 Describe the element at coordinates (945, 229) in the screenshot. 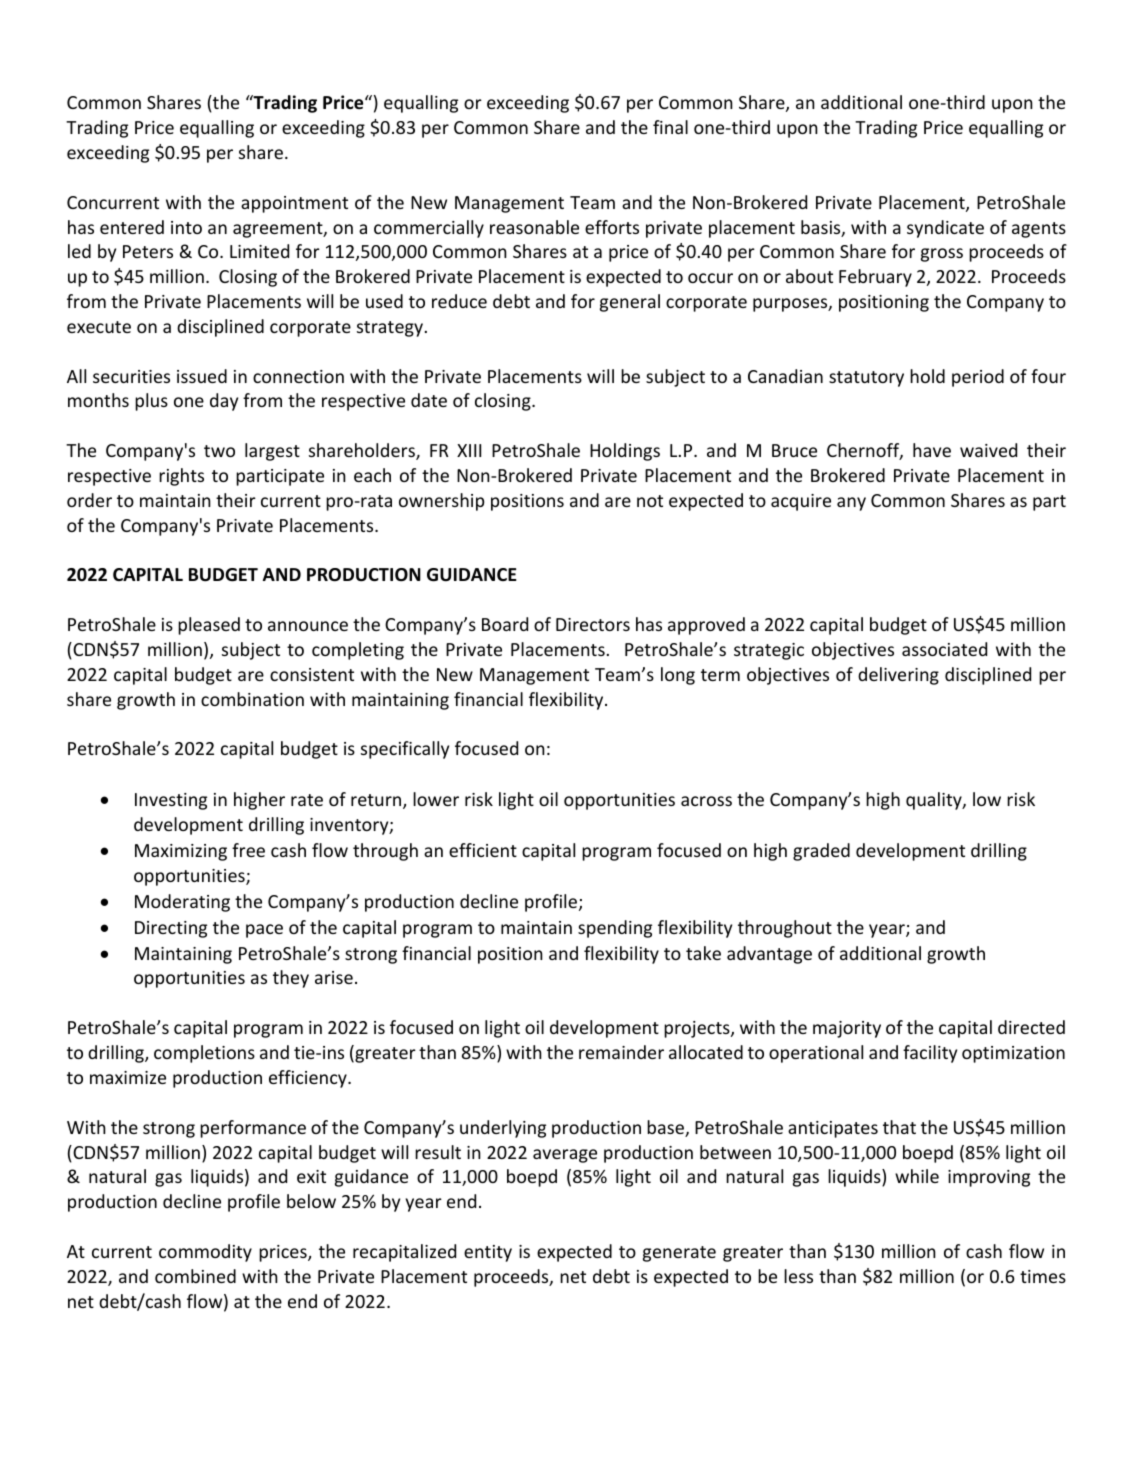

I see `syndicate` at that location.
